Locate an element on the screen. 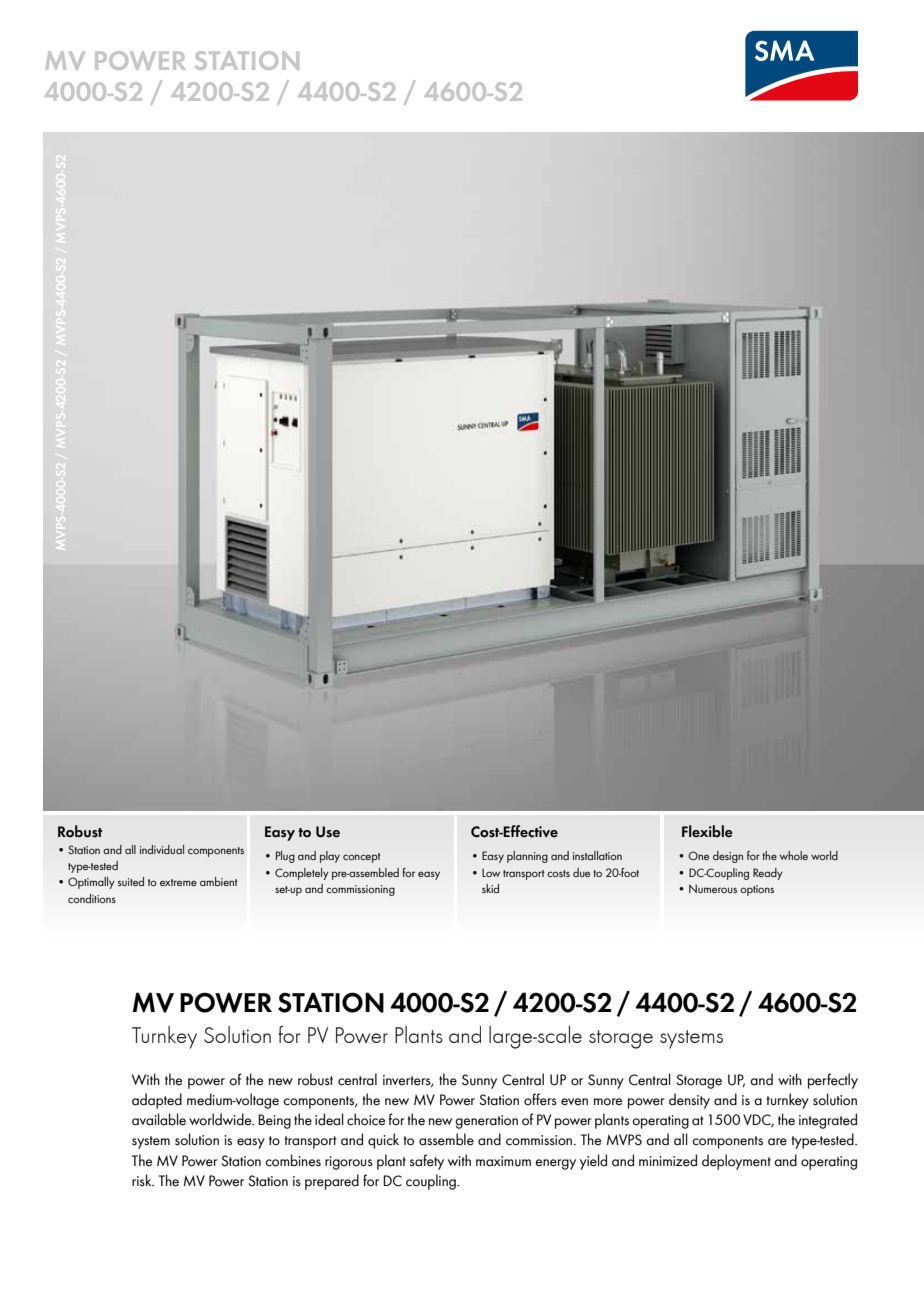 The width and height of the screenshot is (924, 1308). adapted is located at coordinates (157, 1101).
